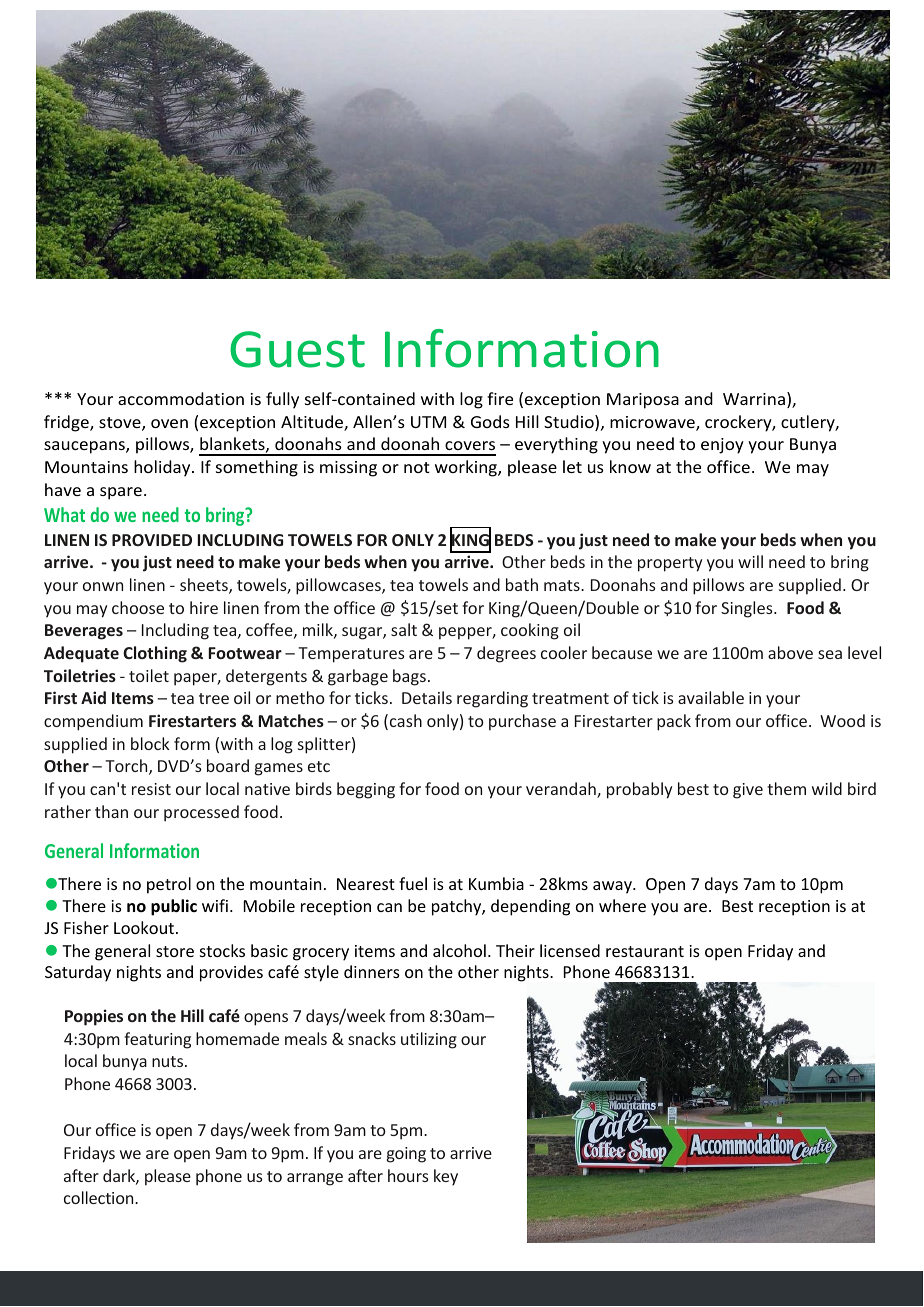 The height and width of the image is (1307, 924). Describe the element at coordinates (408, 1175) in the image. I see `hours` at that location.
